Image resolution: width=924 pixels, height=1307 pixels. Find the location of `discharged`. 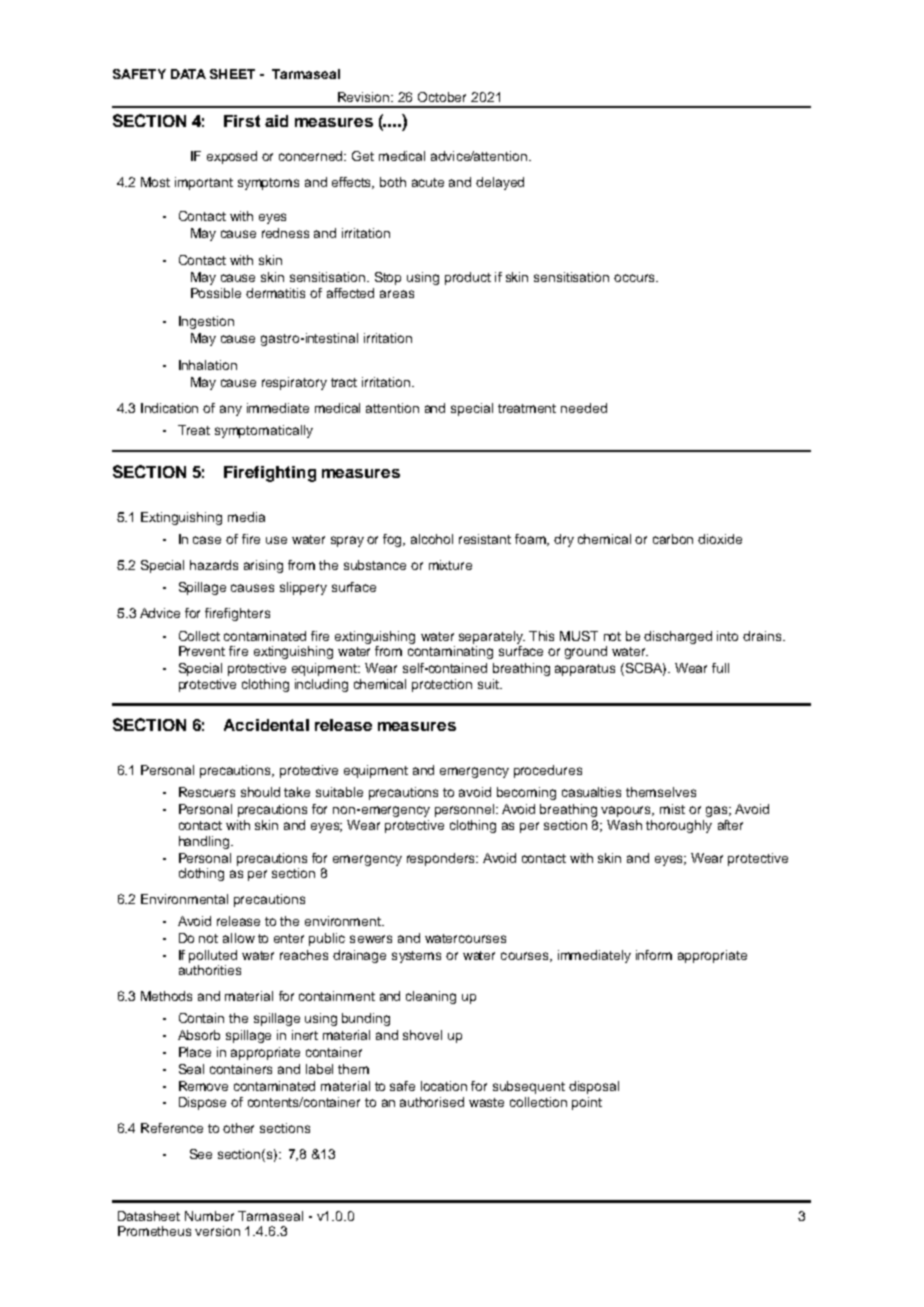

discharged is located at coordinates (678, 637).
